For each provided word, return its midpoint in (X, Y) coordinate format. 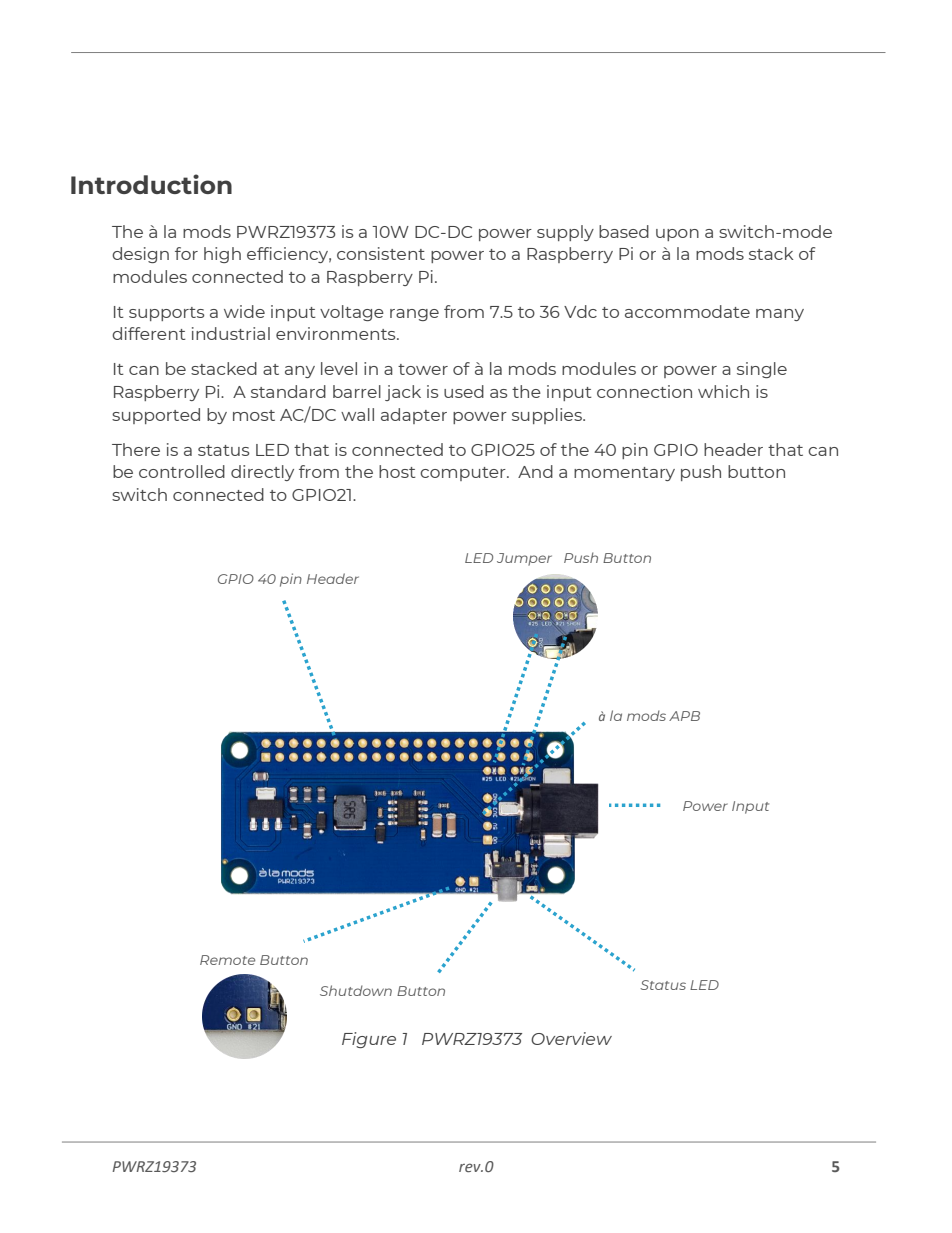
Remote (227, 960)
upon (677, 235)
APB (684, 716)
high (222, 255)
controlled (182, 471)
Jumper (524, 559)
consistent (381, 253)
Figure (369, 1040)
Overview (571, 1038)
